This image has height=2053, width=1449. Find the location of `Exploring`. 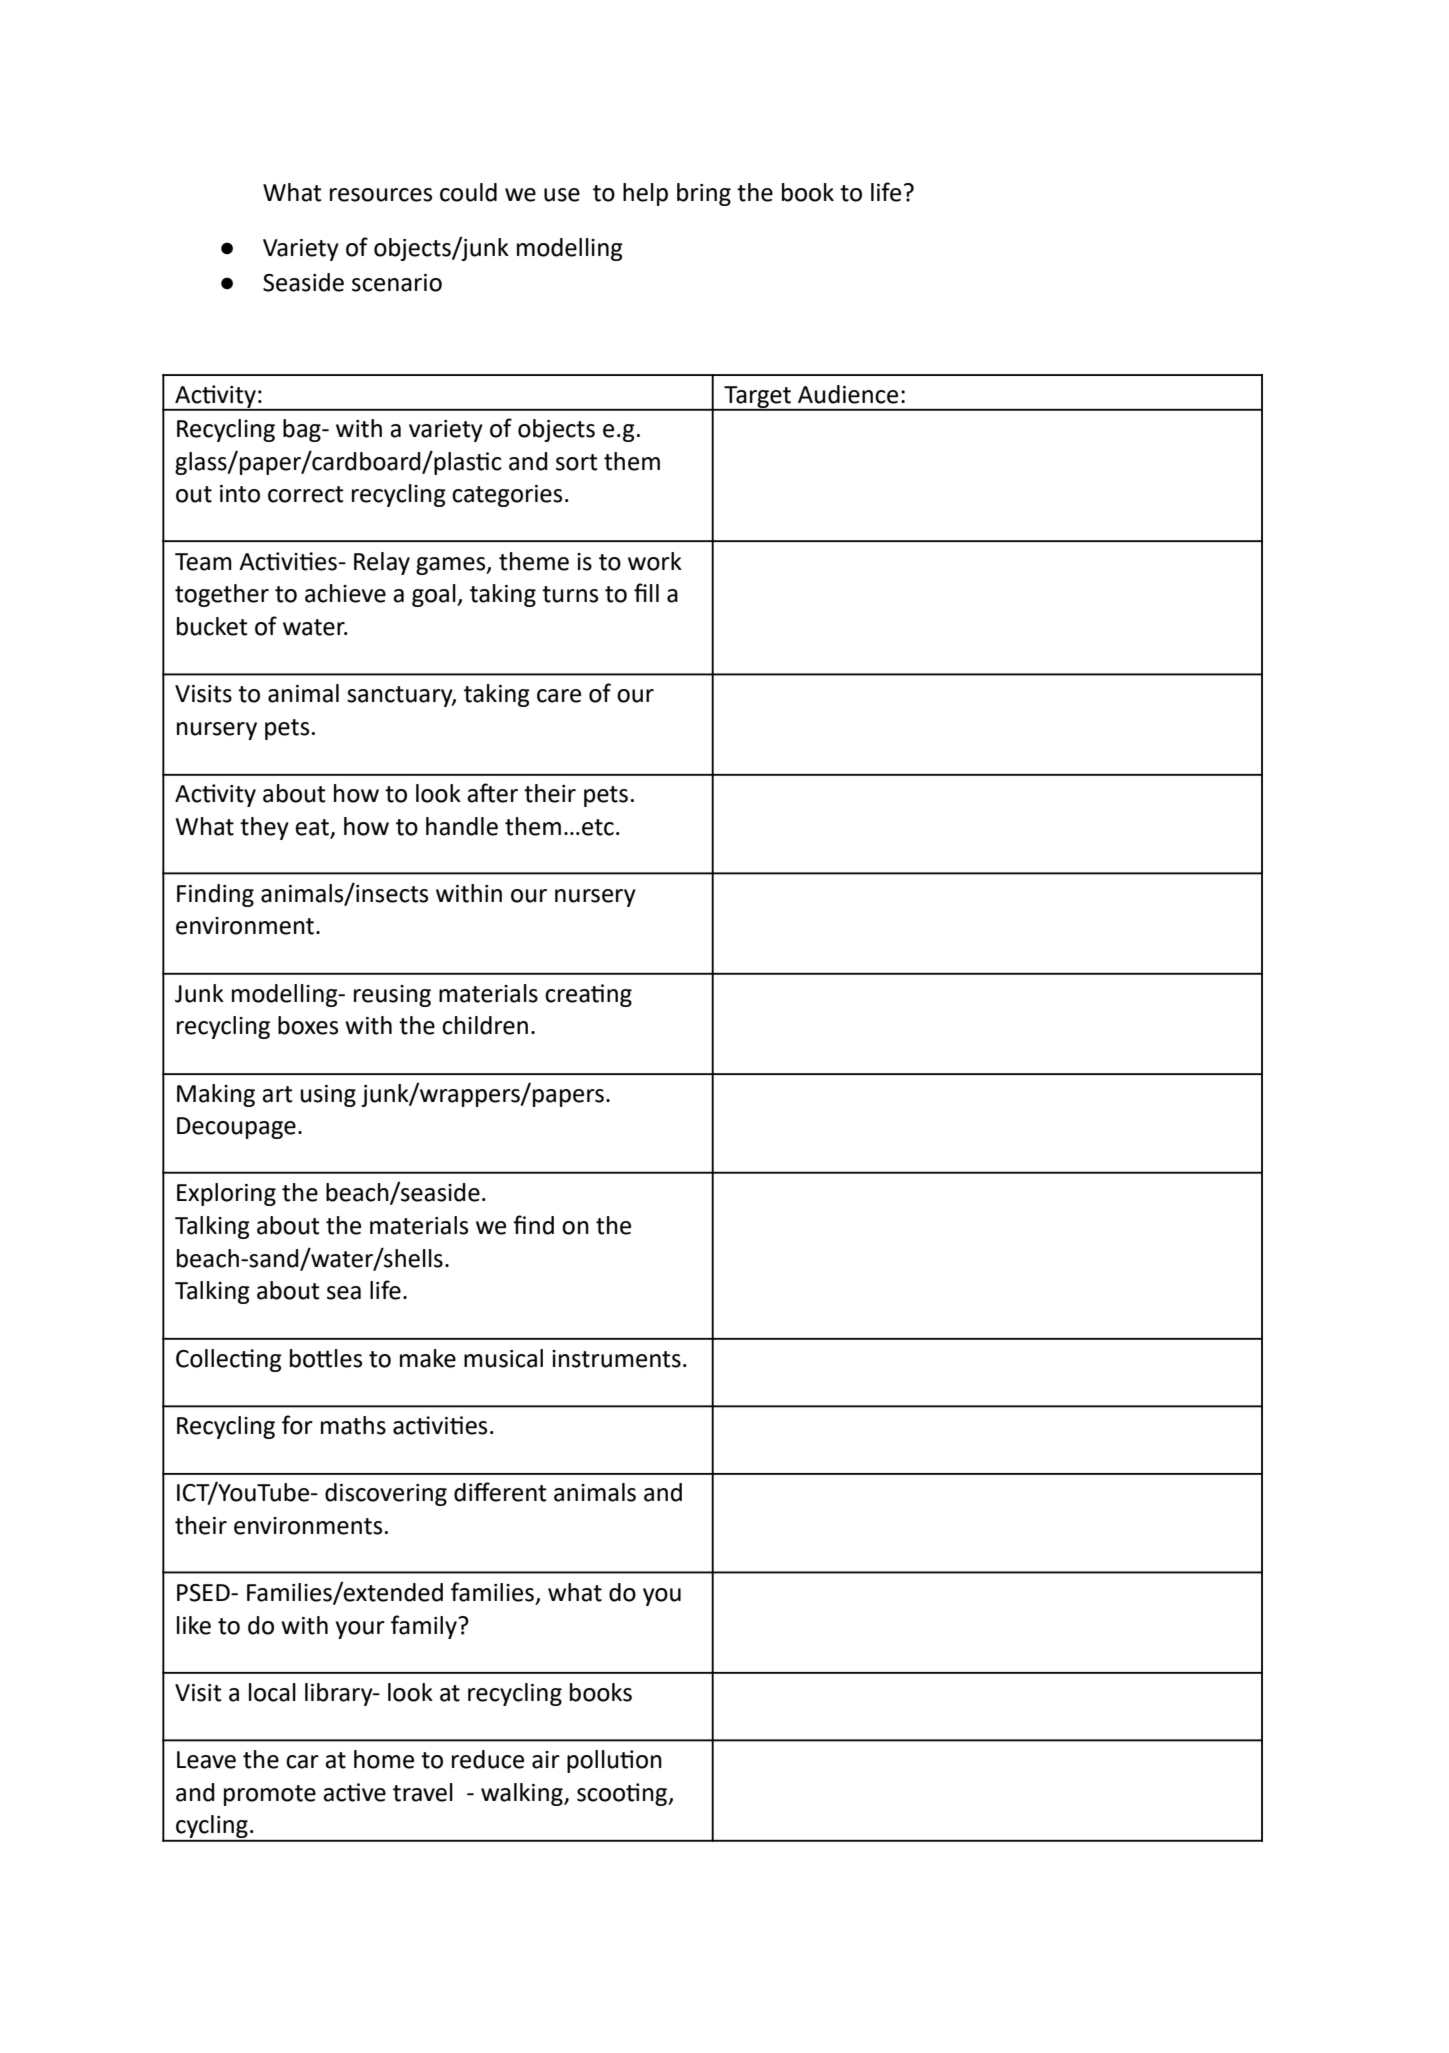

Exploring is located at coordinates (226, 1194).
